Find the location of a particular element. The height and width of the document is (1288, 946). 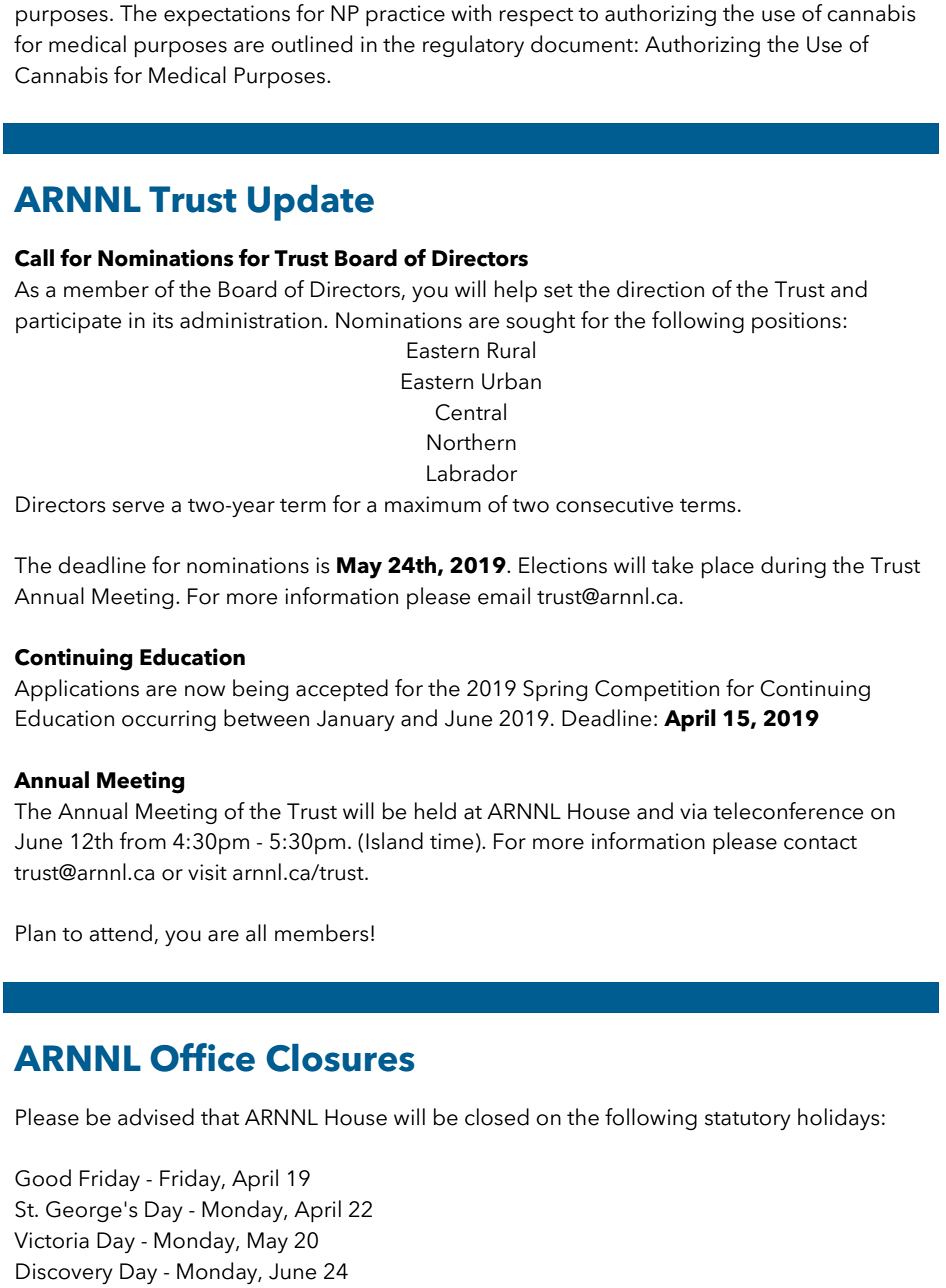

statutory is located at coordinates (748, 1121).
